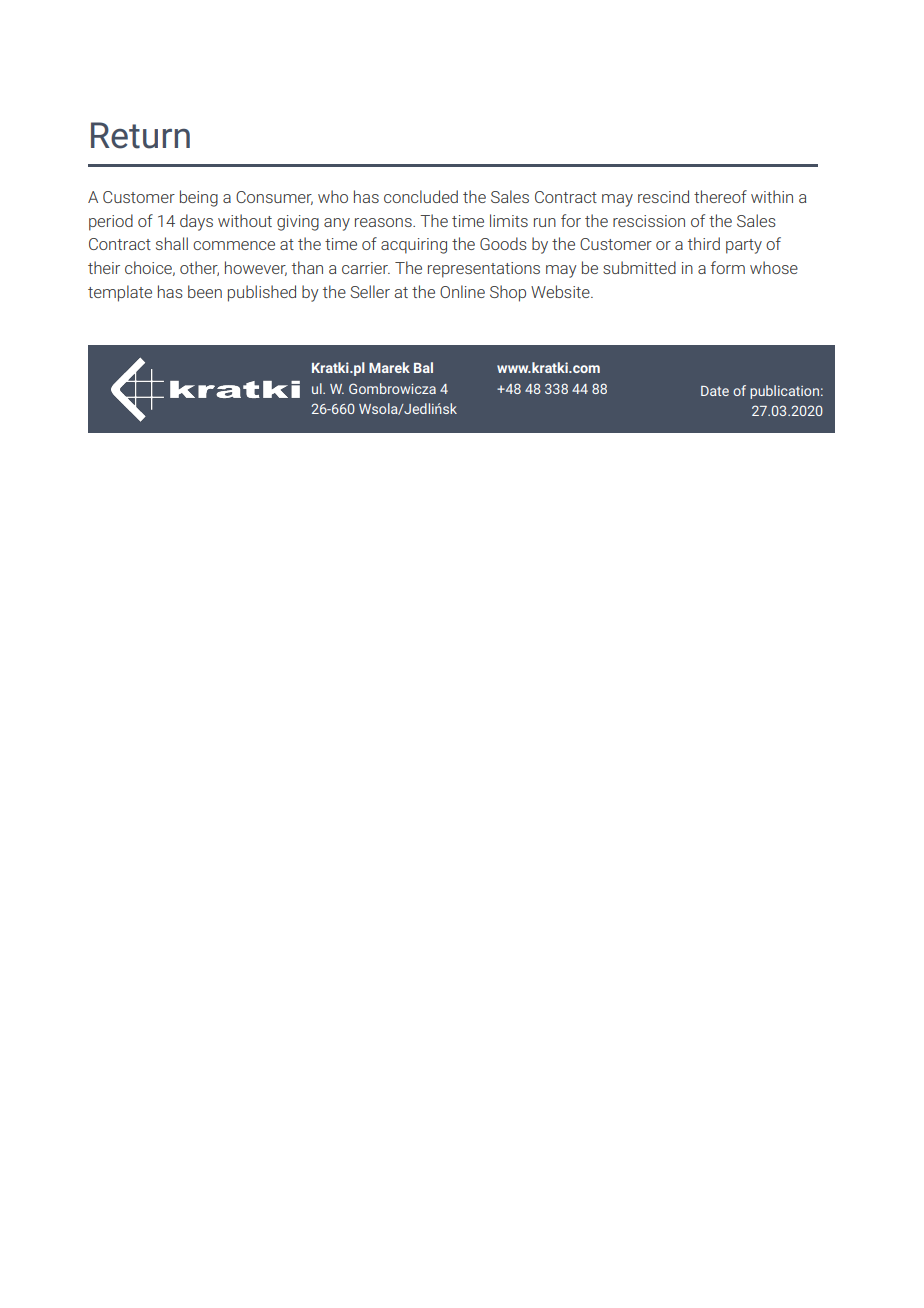  What do you see at coordinates (421, 196) in the screenshot?
I see `concluded` at bounding box center [421, 196].
